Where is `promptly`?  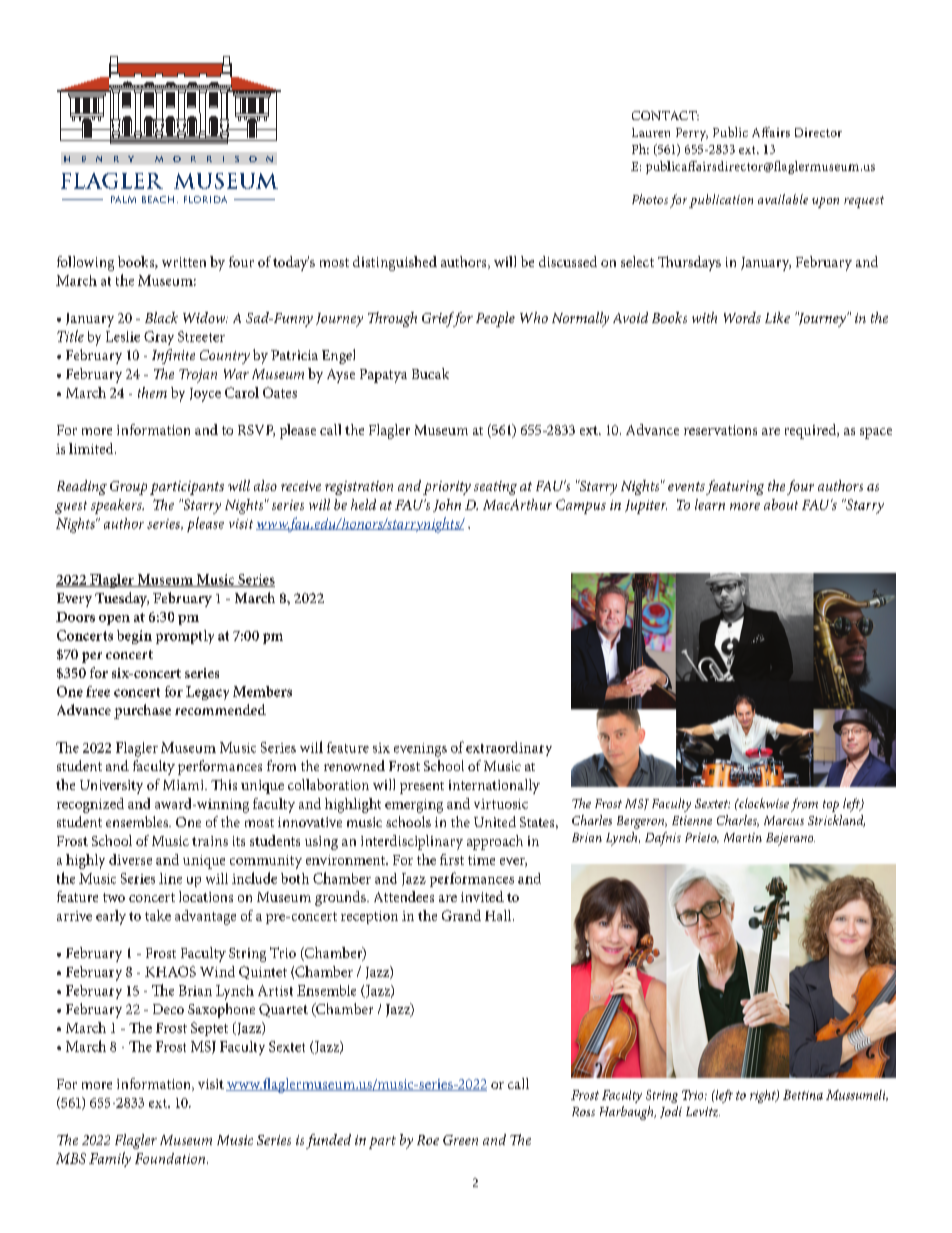 promptly is located at coordinates (185, 637).
